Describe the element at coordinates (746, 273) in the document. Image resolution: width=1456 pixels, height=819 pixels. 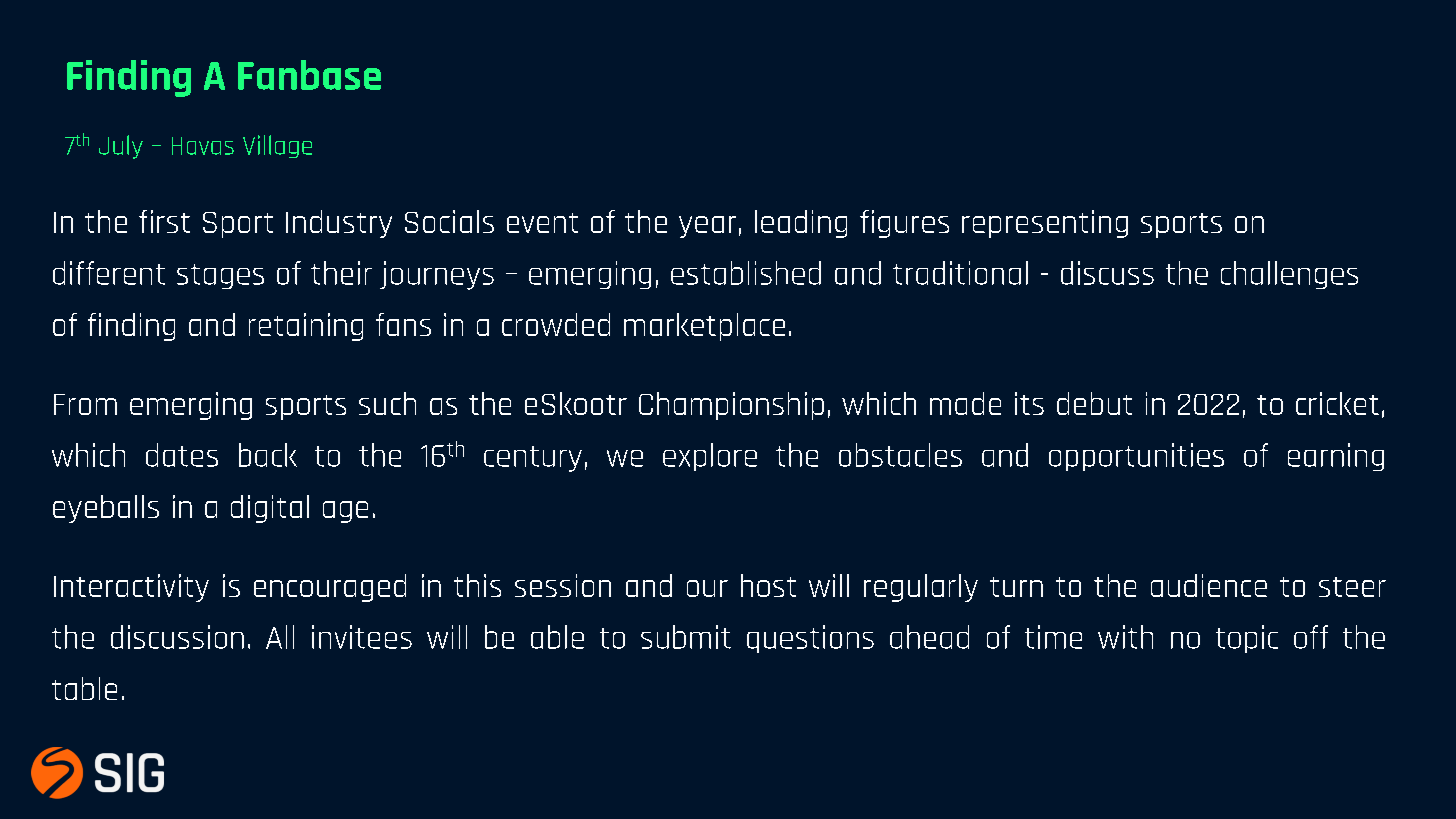
I see `established` at that location.
